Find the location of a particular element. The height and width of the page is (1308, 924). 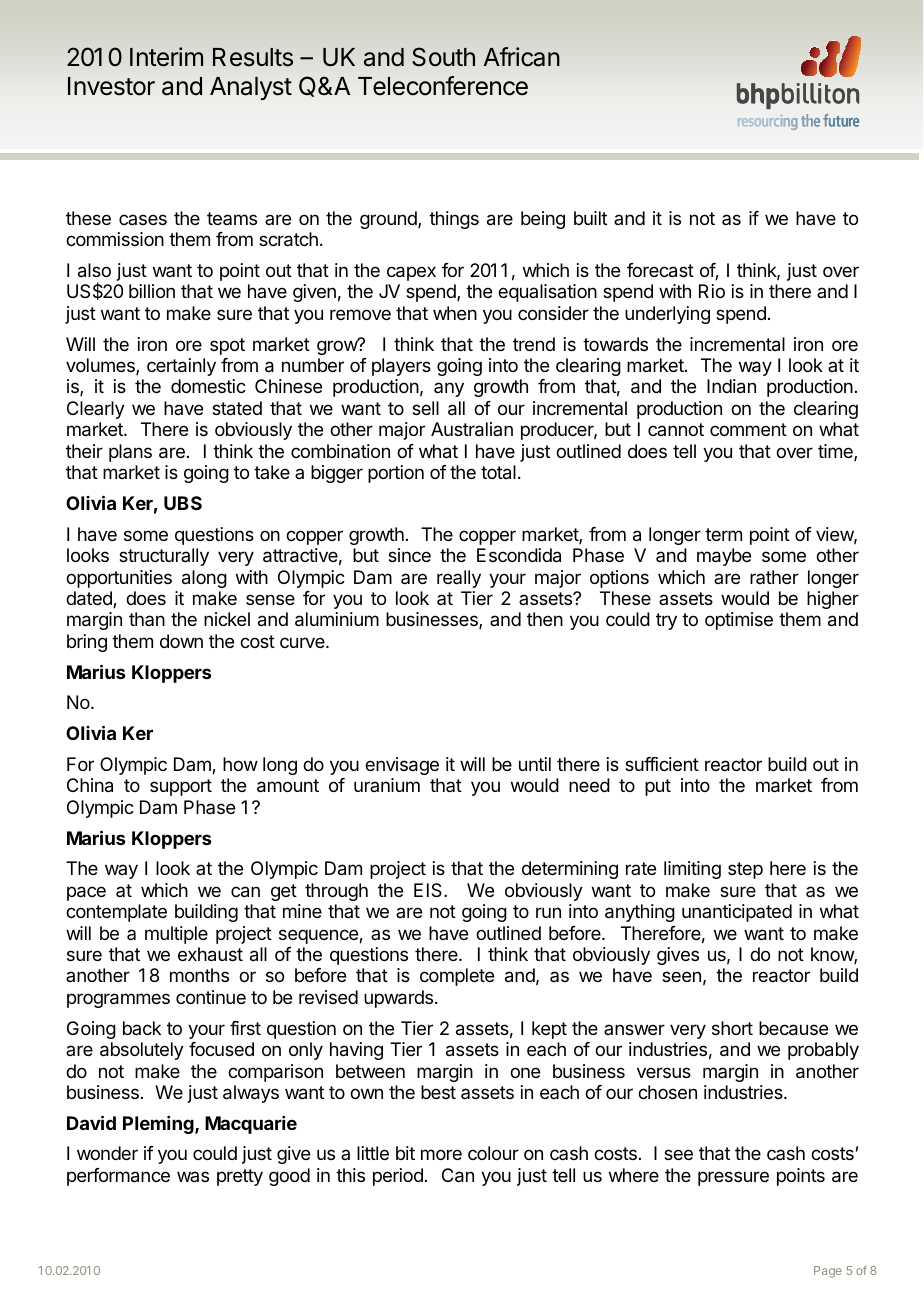

Interim is located at coordinates (166, 57).
